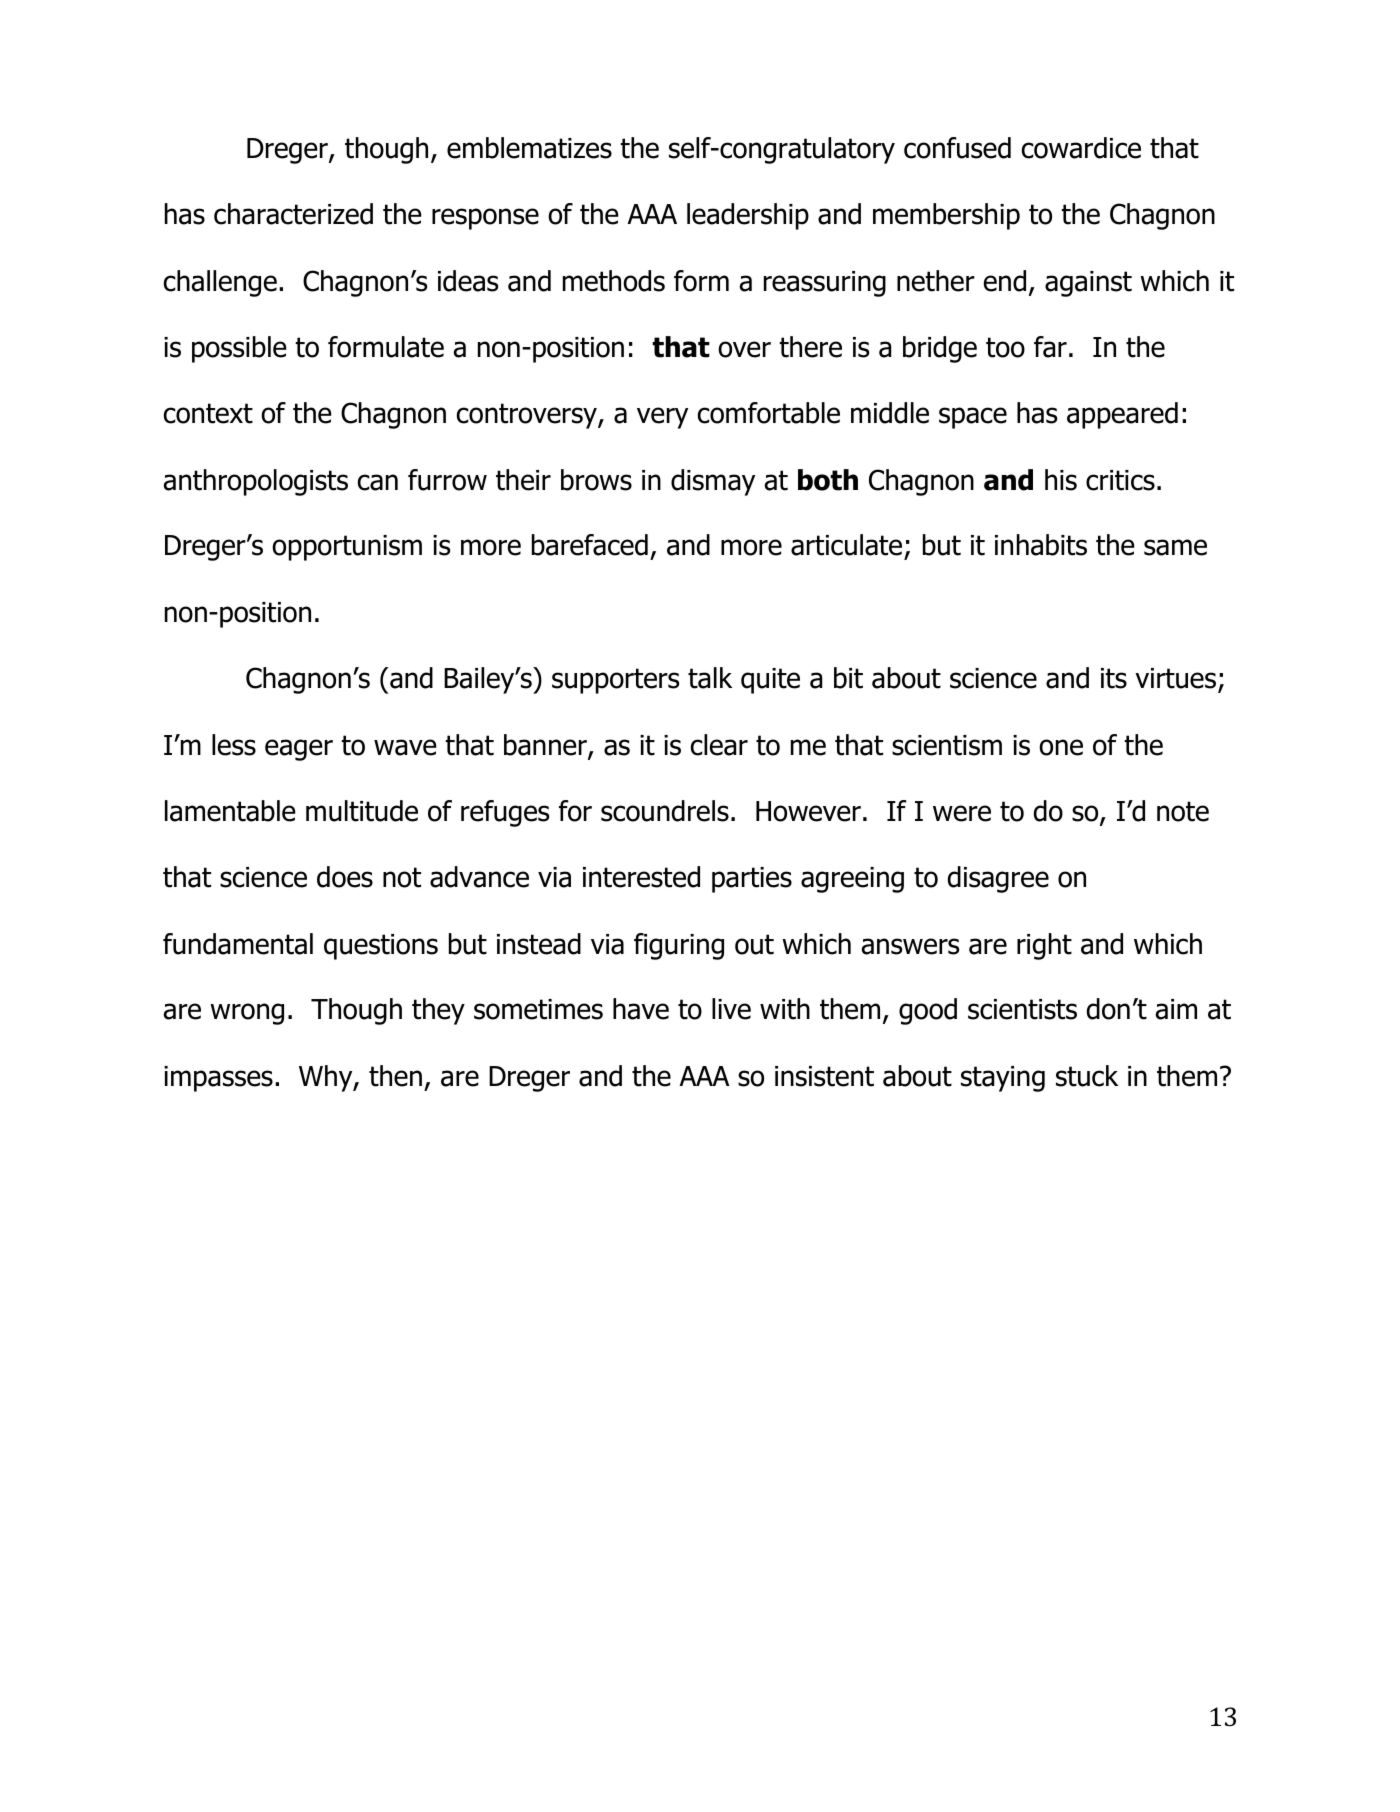 The height and width of the screenshot is (1812, 1400). What do you see at coordinates (1041, 545) in the screenshot?
I see `inhabits` at bounding box center [1041, 545].
